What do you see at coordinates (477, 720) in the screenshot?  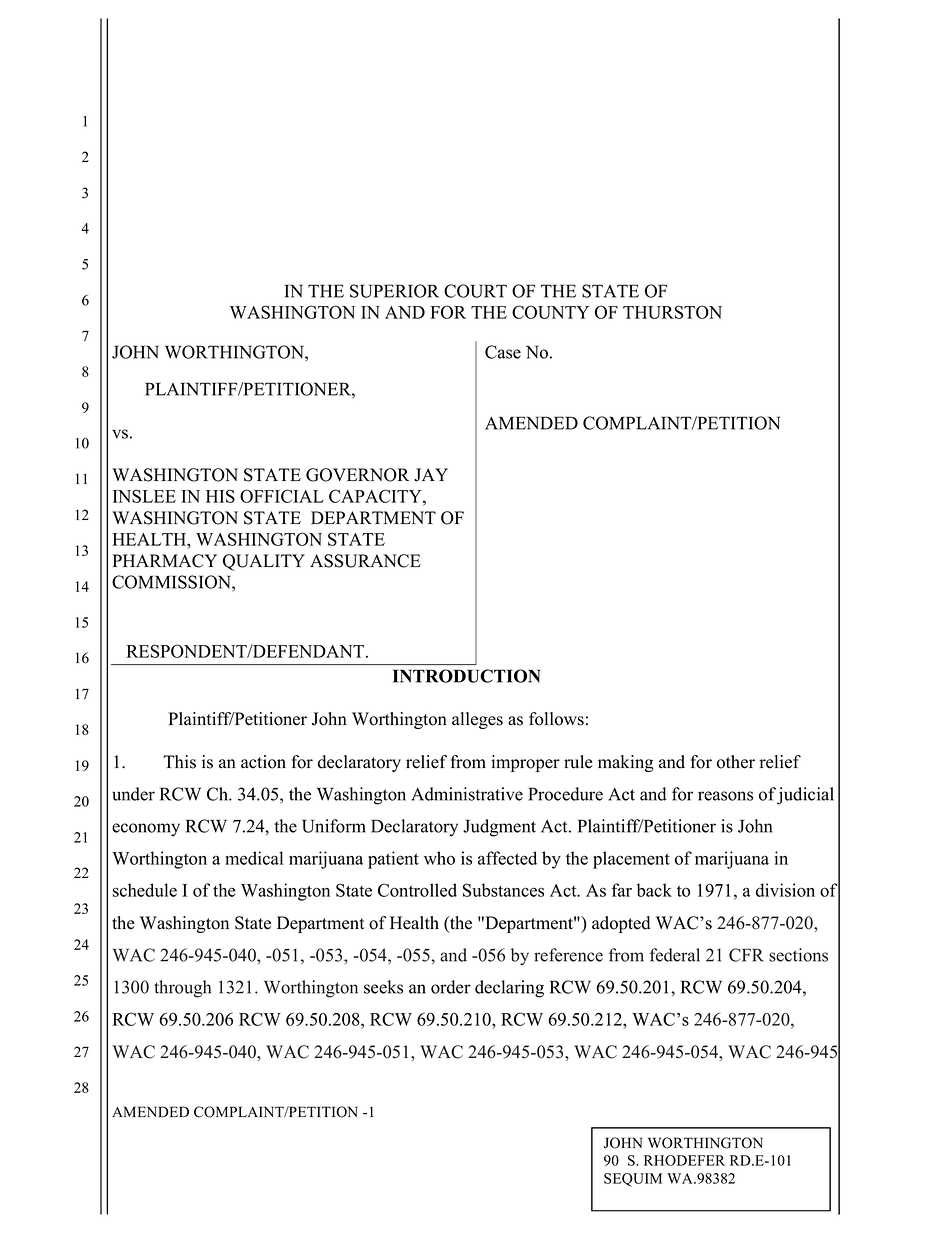 I see `alleges` at bounding box center [477, 720].
